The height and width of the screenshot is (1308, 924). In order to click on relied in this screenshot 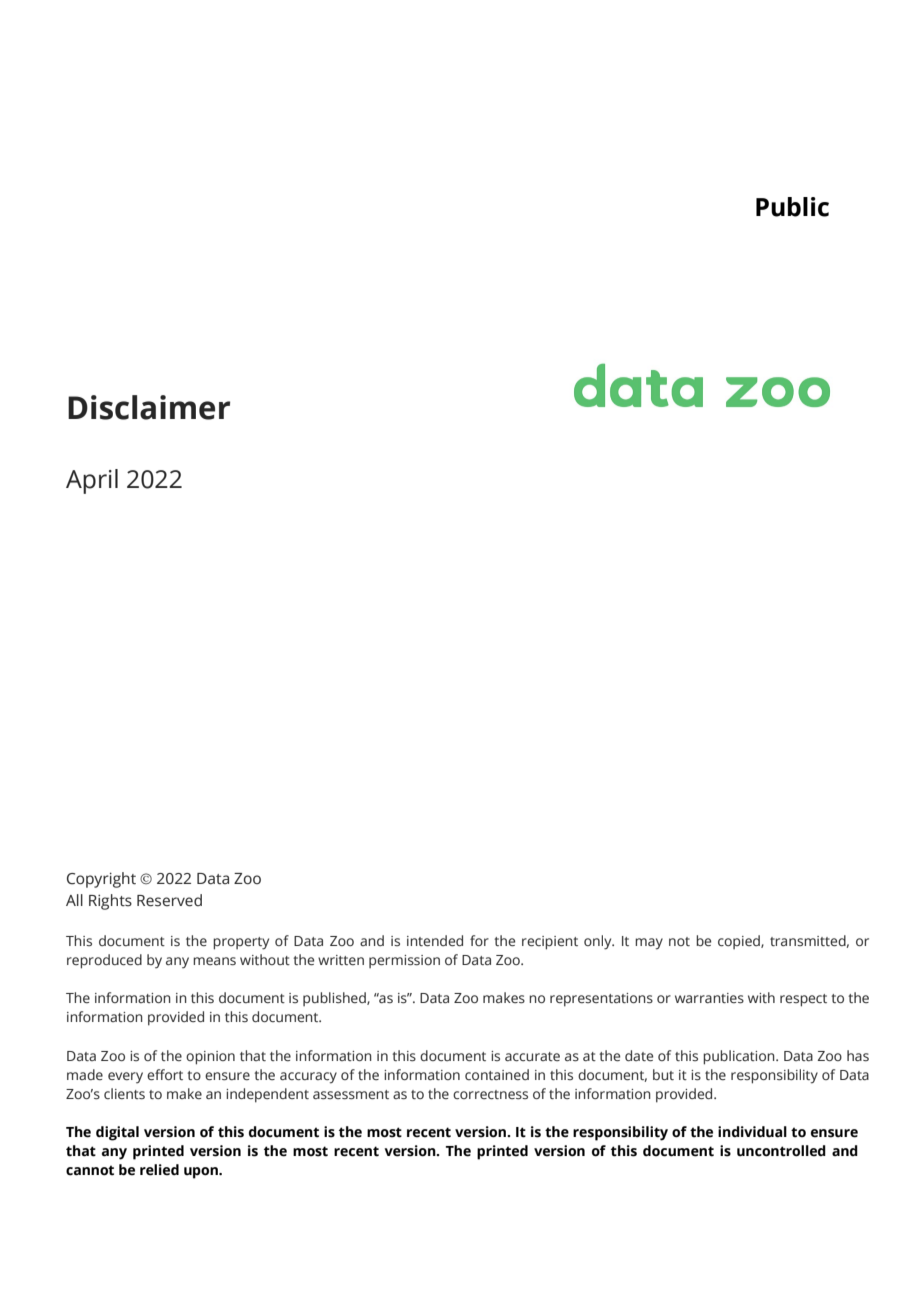, I will do `click(159, 1170)`.
